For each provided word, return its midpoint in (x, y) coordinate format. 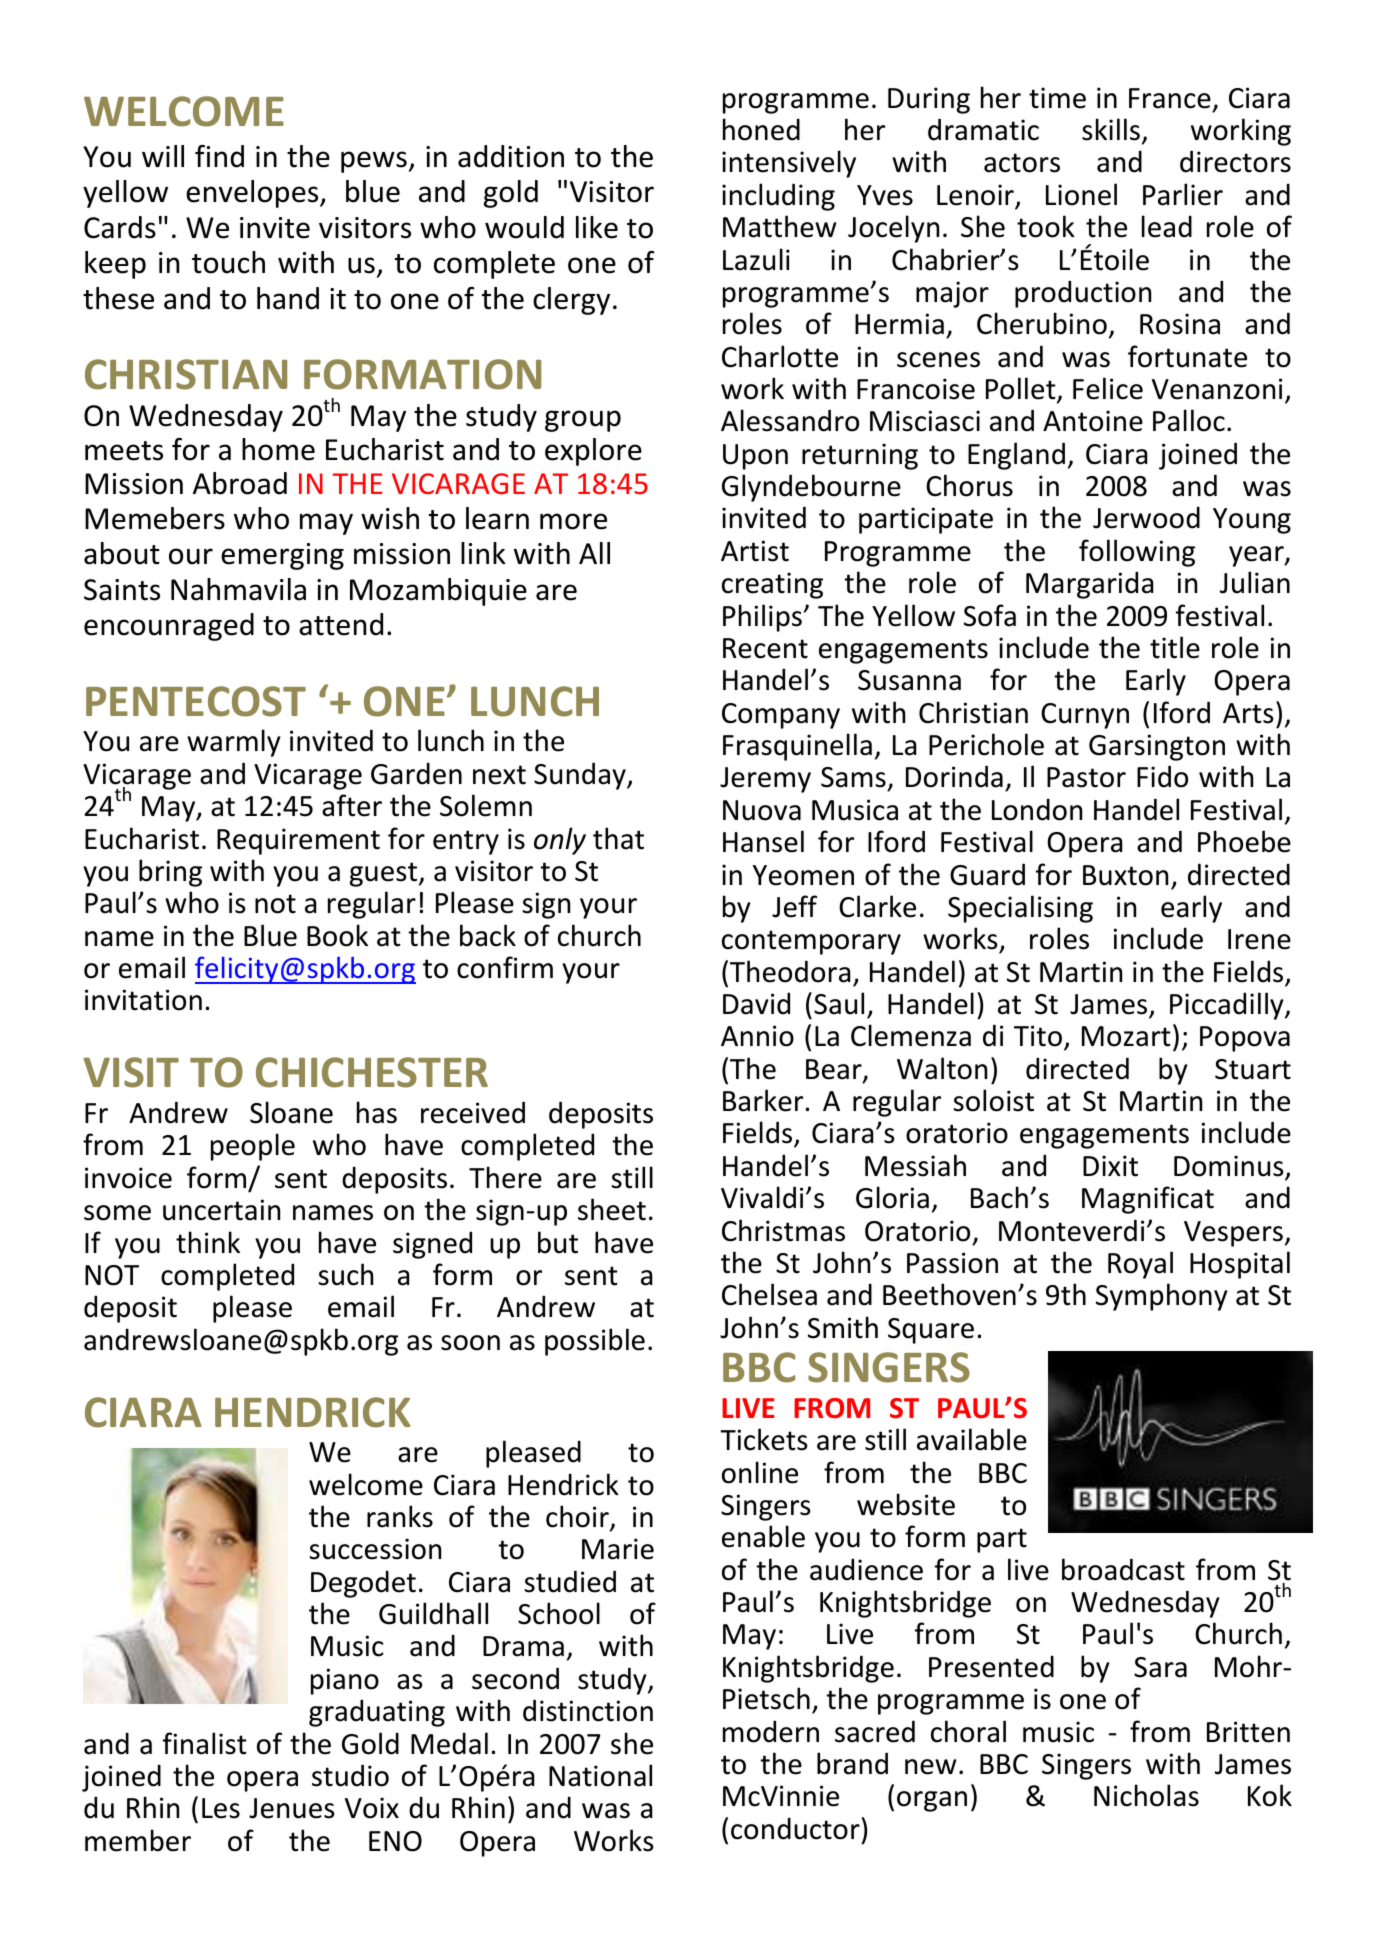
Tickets (764, 1439)
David (756, 1003)
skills (1111, 129)
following (1137, 553)
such (345, 1274)
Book (337, 935)
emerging (282, 556)
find (219, 156)
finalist (205, 1743)
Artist (755, 551)
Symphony (1162, 1297)
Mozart (1126, 1036)
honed (761, 129)
